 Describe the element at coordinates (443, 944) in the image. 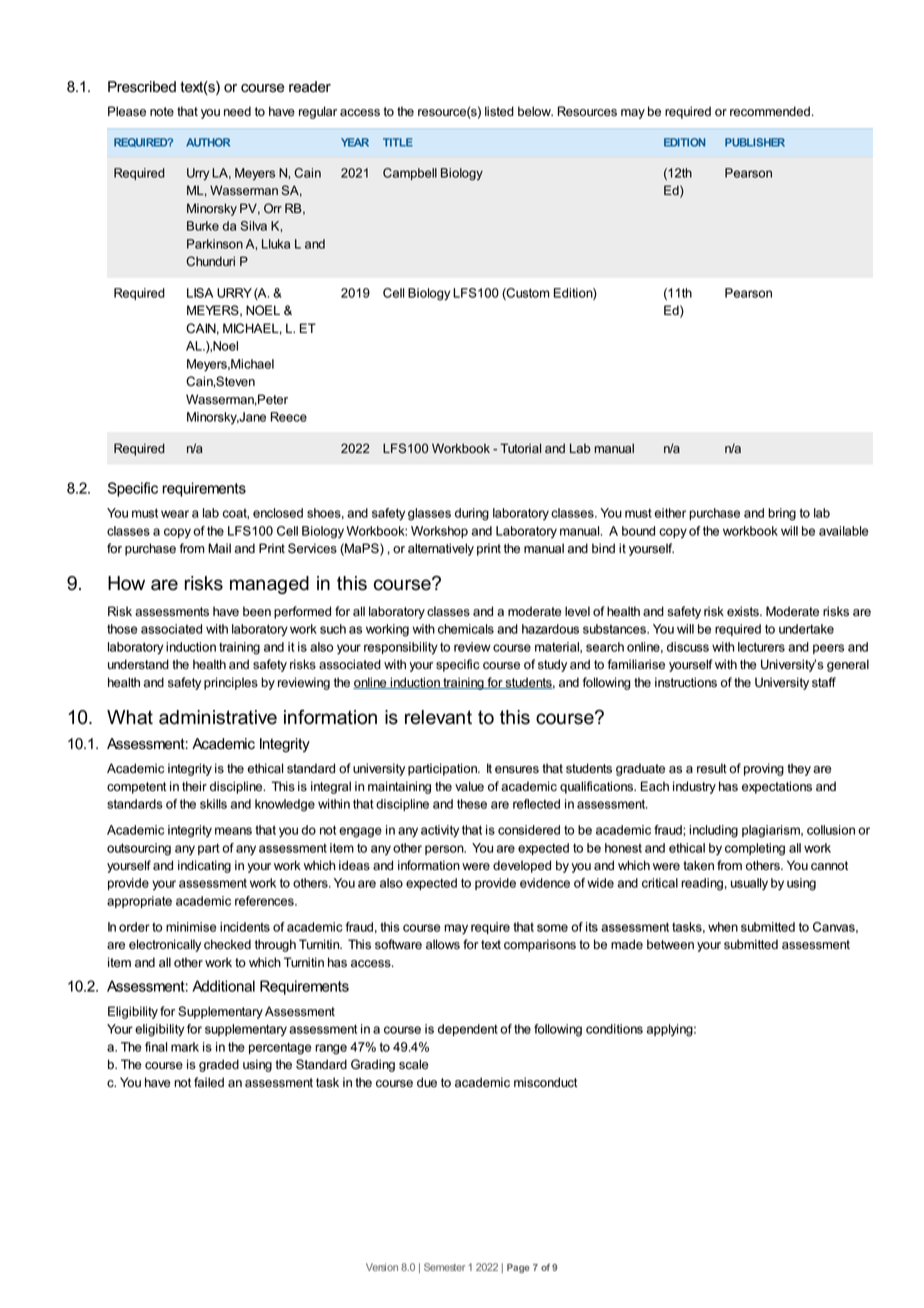

I see `allows` at that location.
